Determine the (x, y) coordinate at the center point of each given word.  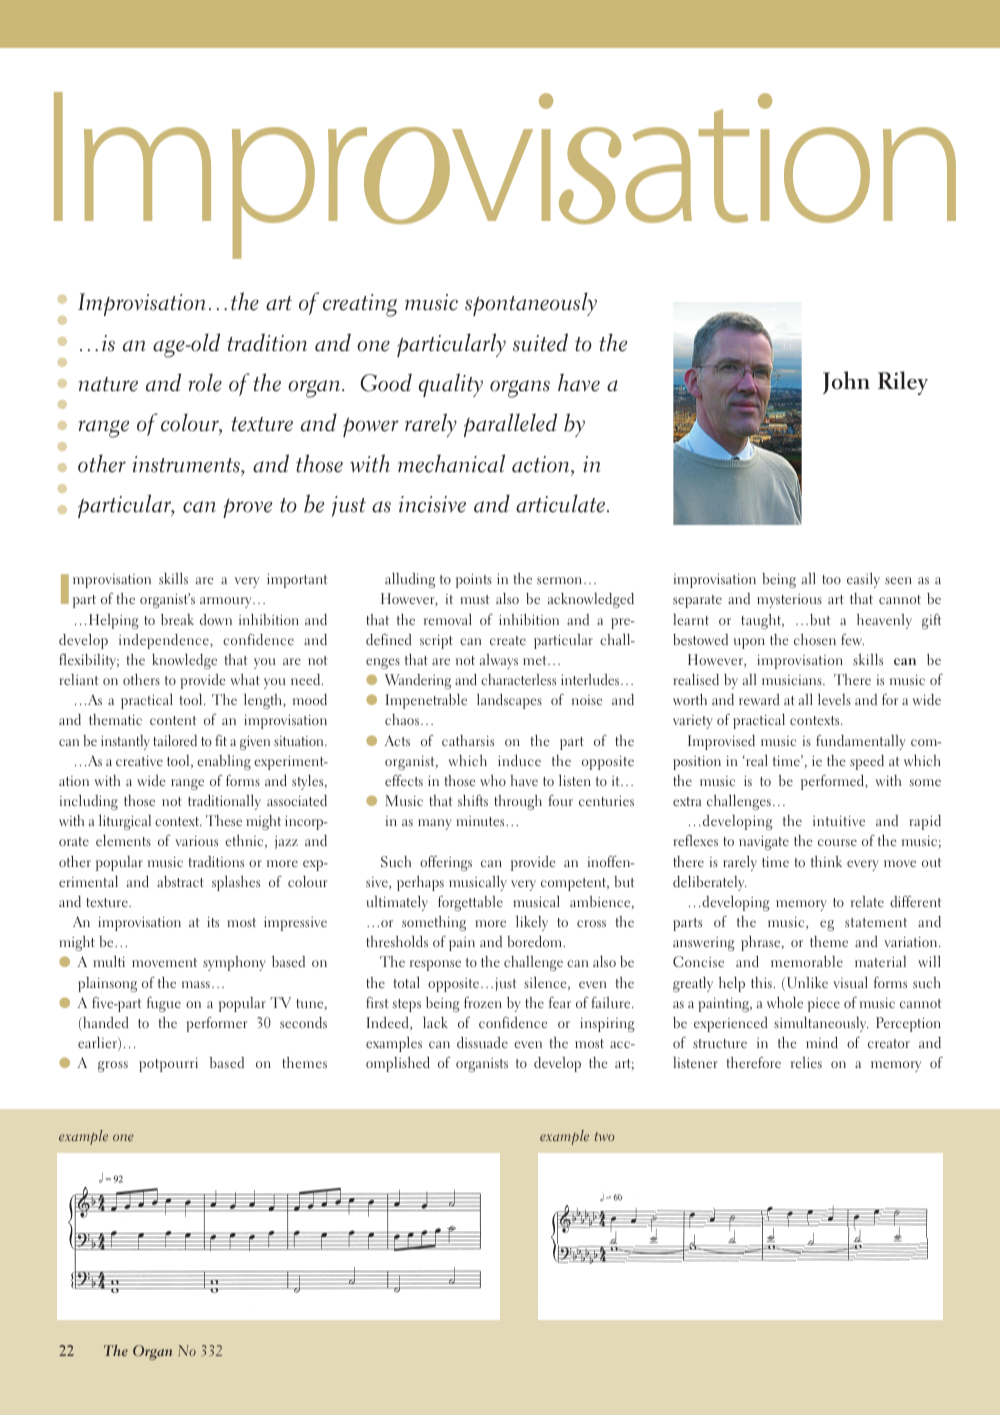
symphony (234, 963)
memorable (807, 961)
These (224, 820)
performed (833, 782)
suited (540, 342)
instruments (187, 464)
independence (165, 641)
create (508, 640)
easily (863, 580)
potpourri (168, 1065)
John (846, 382)
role (205, 382)
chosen (815, 639)
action (542, 464)
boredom (535, 941)
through (518, 802)
